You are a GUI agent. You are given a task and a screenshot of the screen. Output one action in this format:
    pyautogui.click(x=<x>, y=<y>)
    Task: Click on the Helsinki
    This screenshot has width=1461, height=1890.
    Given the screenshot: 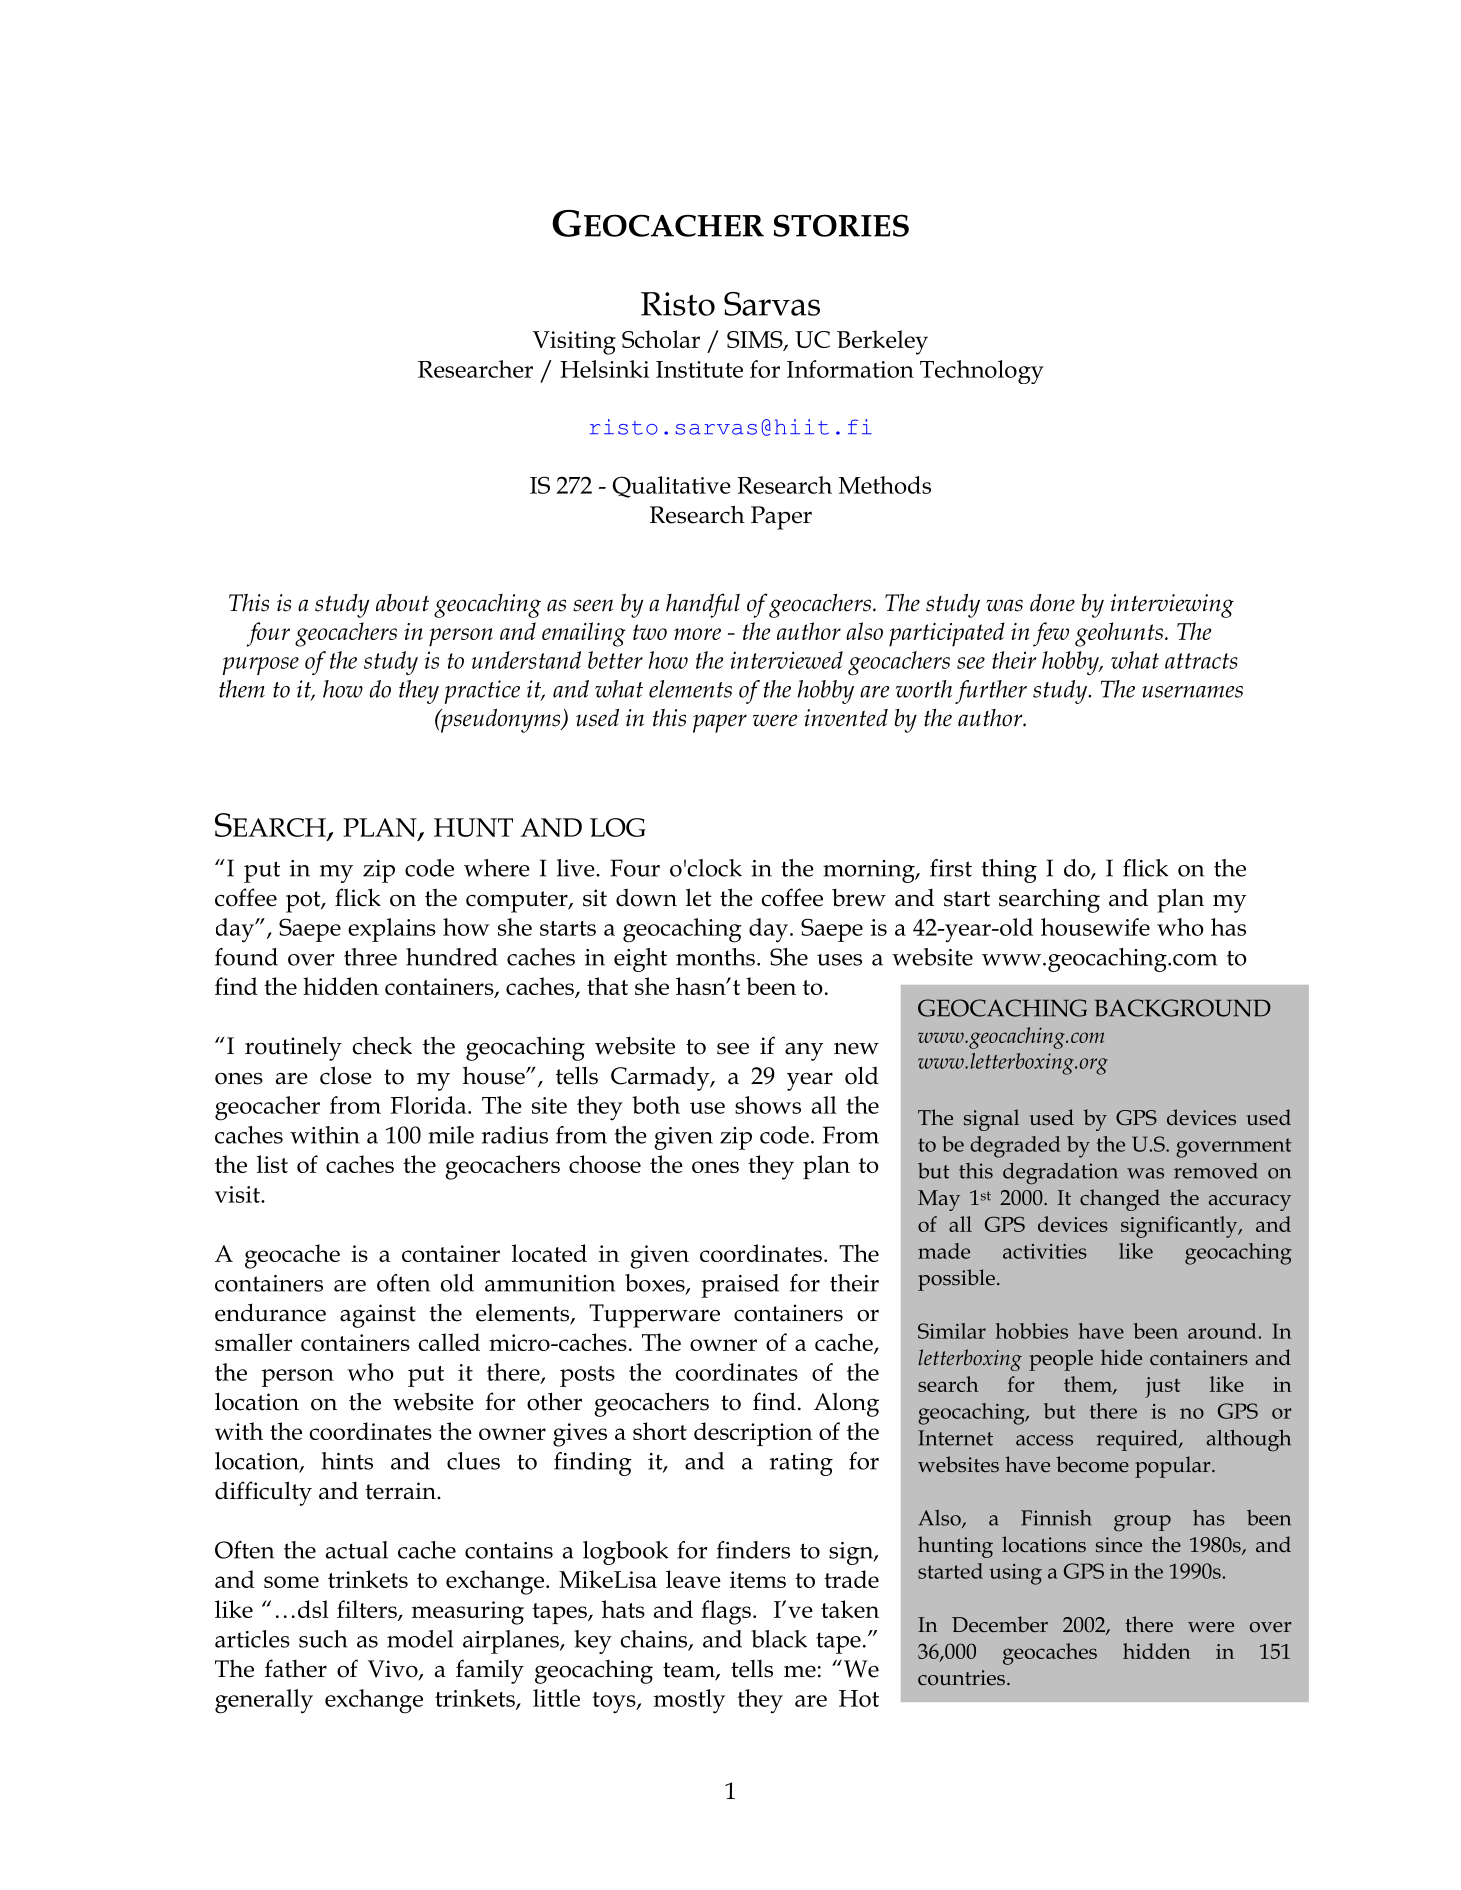 What is the action you would take?
    pyautogui.click(x=604, y=369)
